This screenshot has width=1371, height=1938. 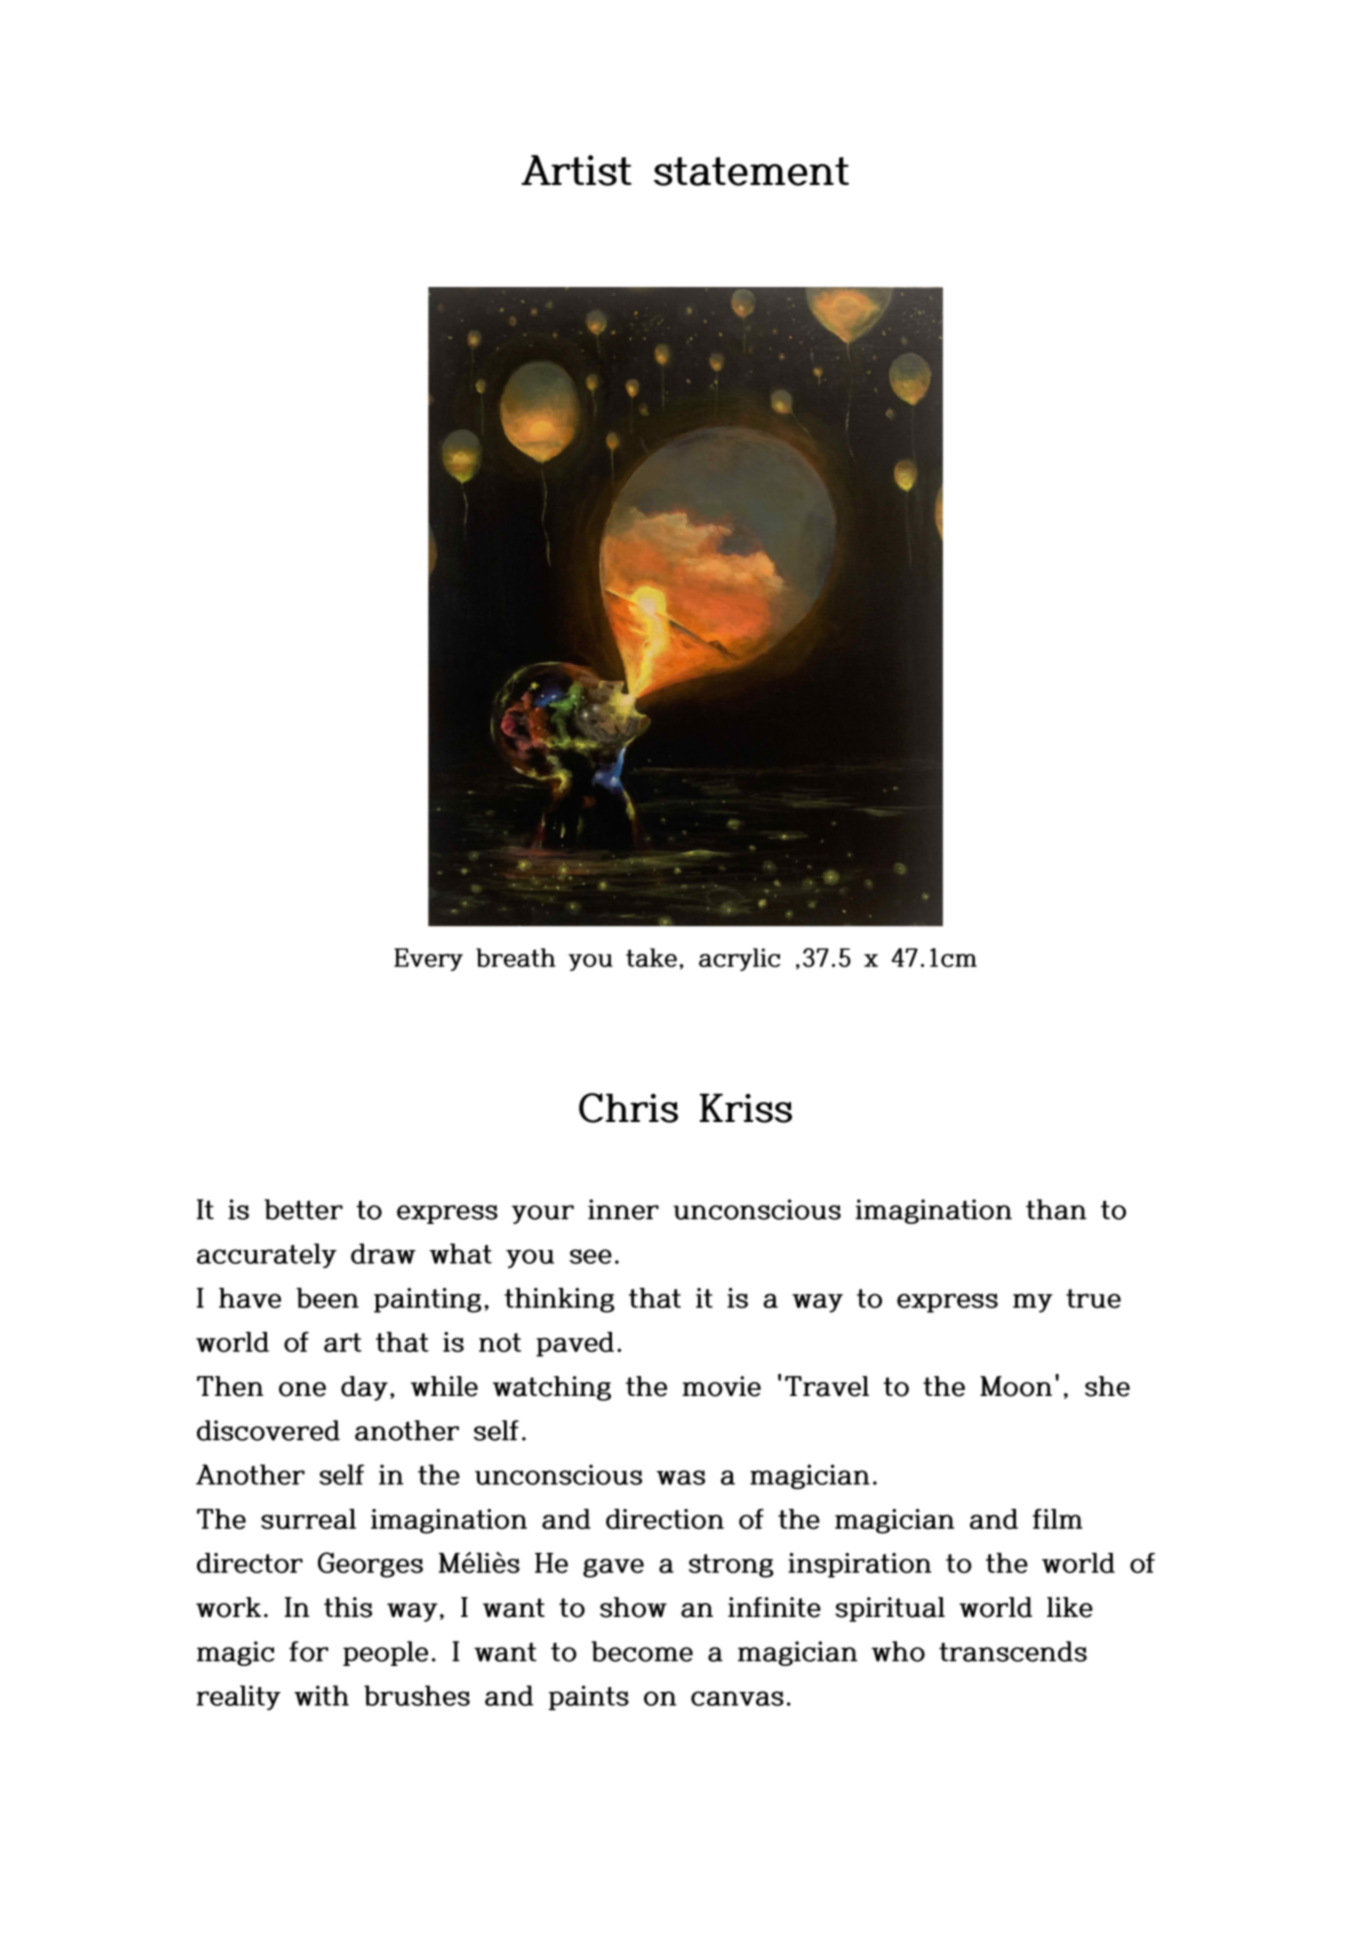 I want to click on than, so click(x=1056, y=1209).
